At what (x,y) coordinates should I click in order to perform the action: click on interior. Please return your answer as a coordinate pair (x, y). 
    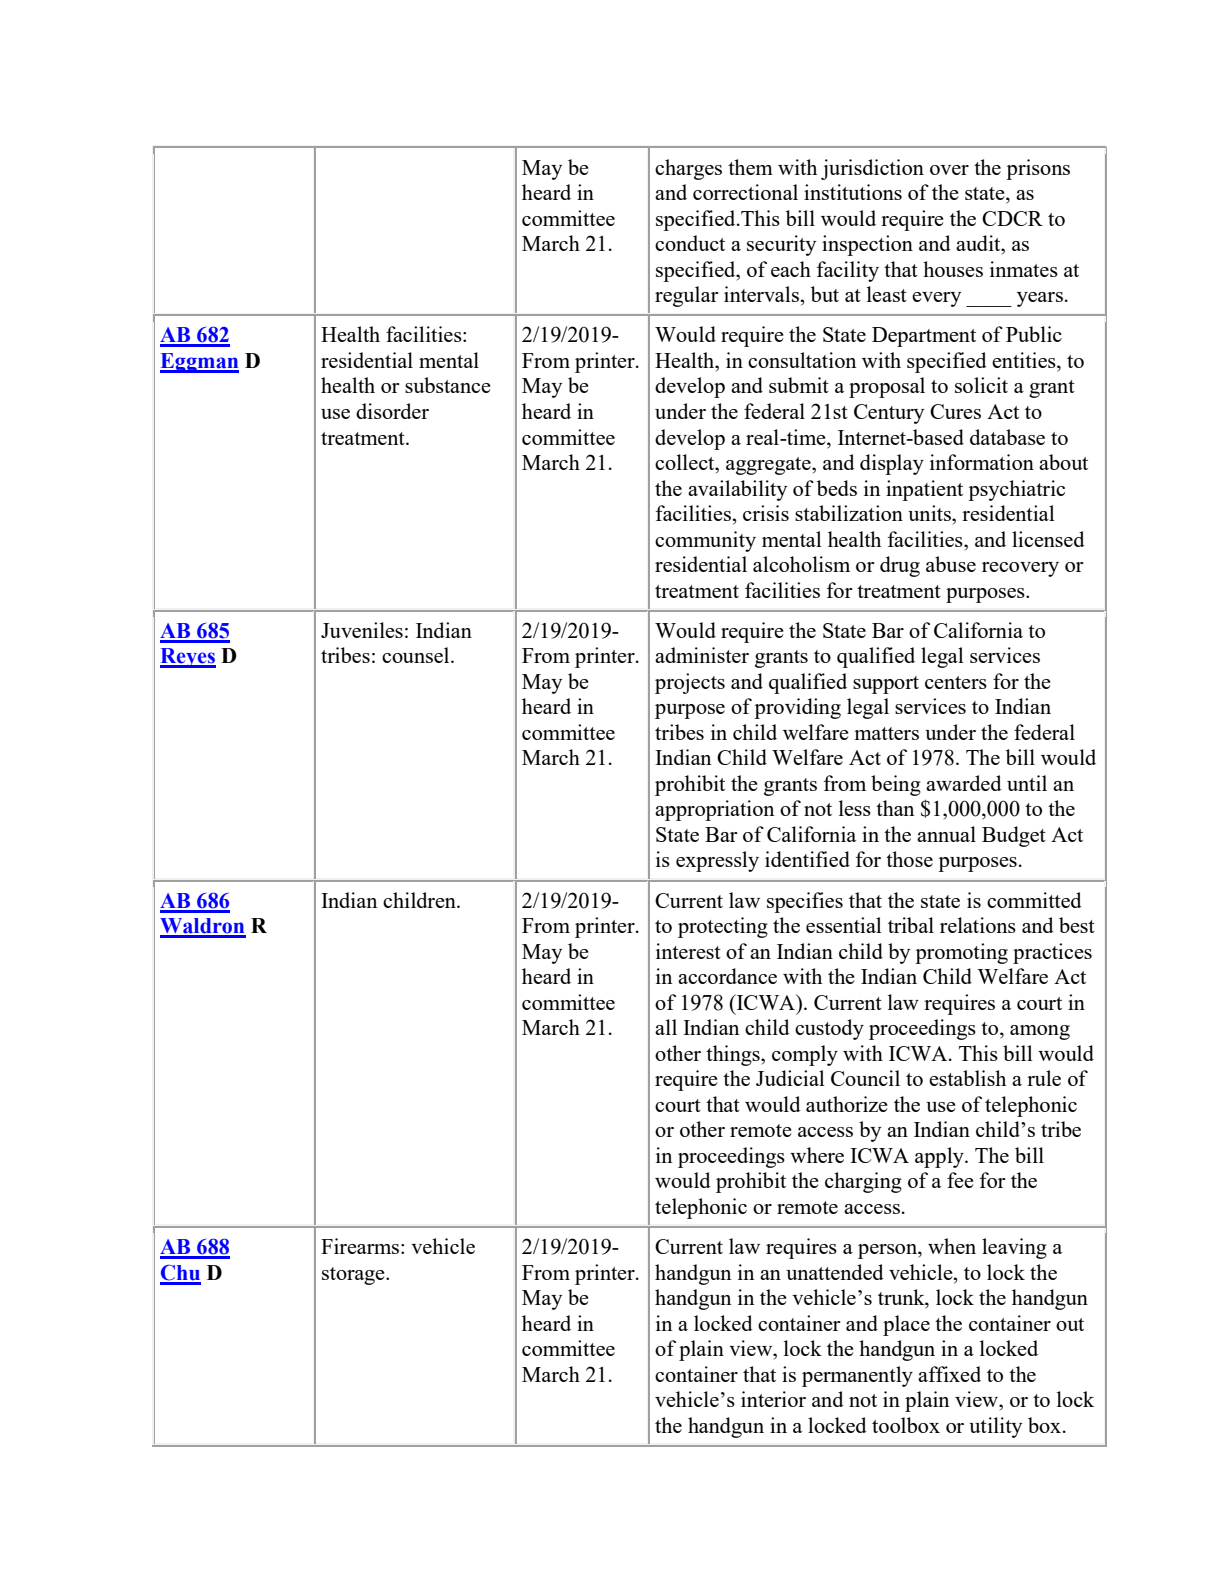
    Looking at the image, I should click on (773, 1399).
